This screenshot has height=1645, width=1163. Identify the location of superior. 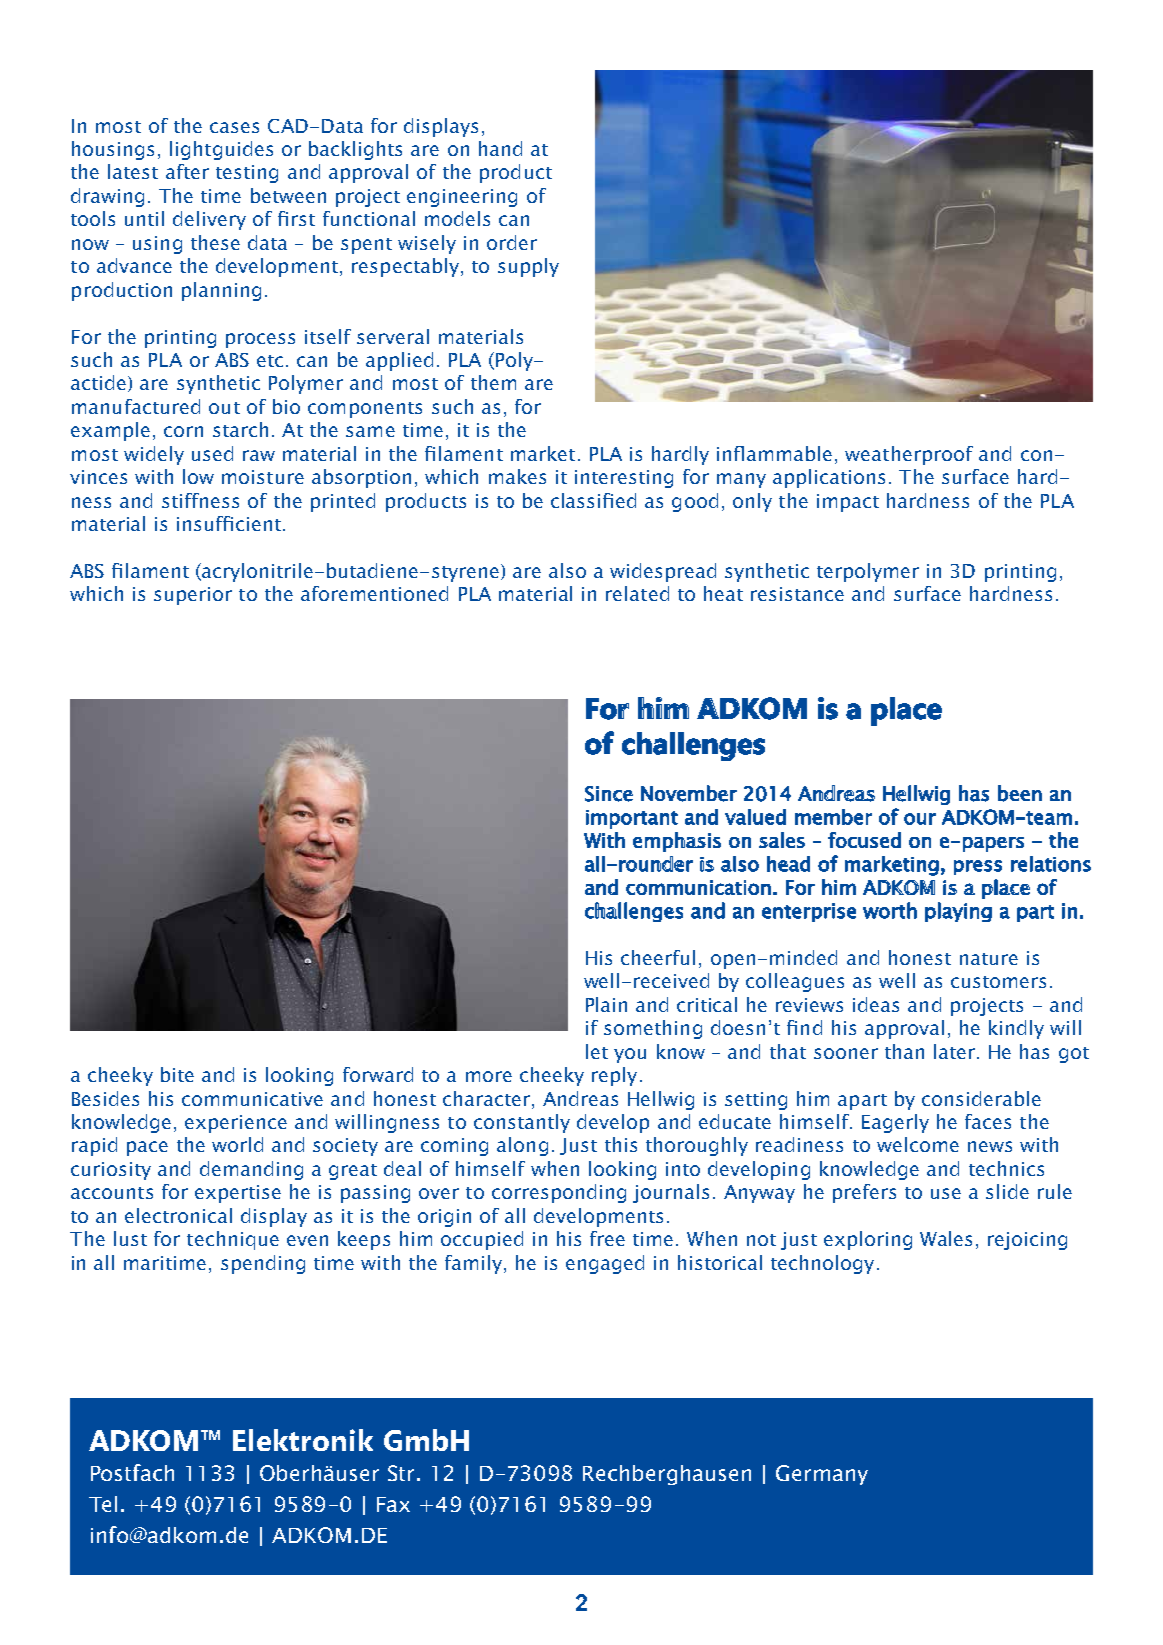
(193, 596).
